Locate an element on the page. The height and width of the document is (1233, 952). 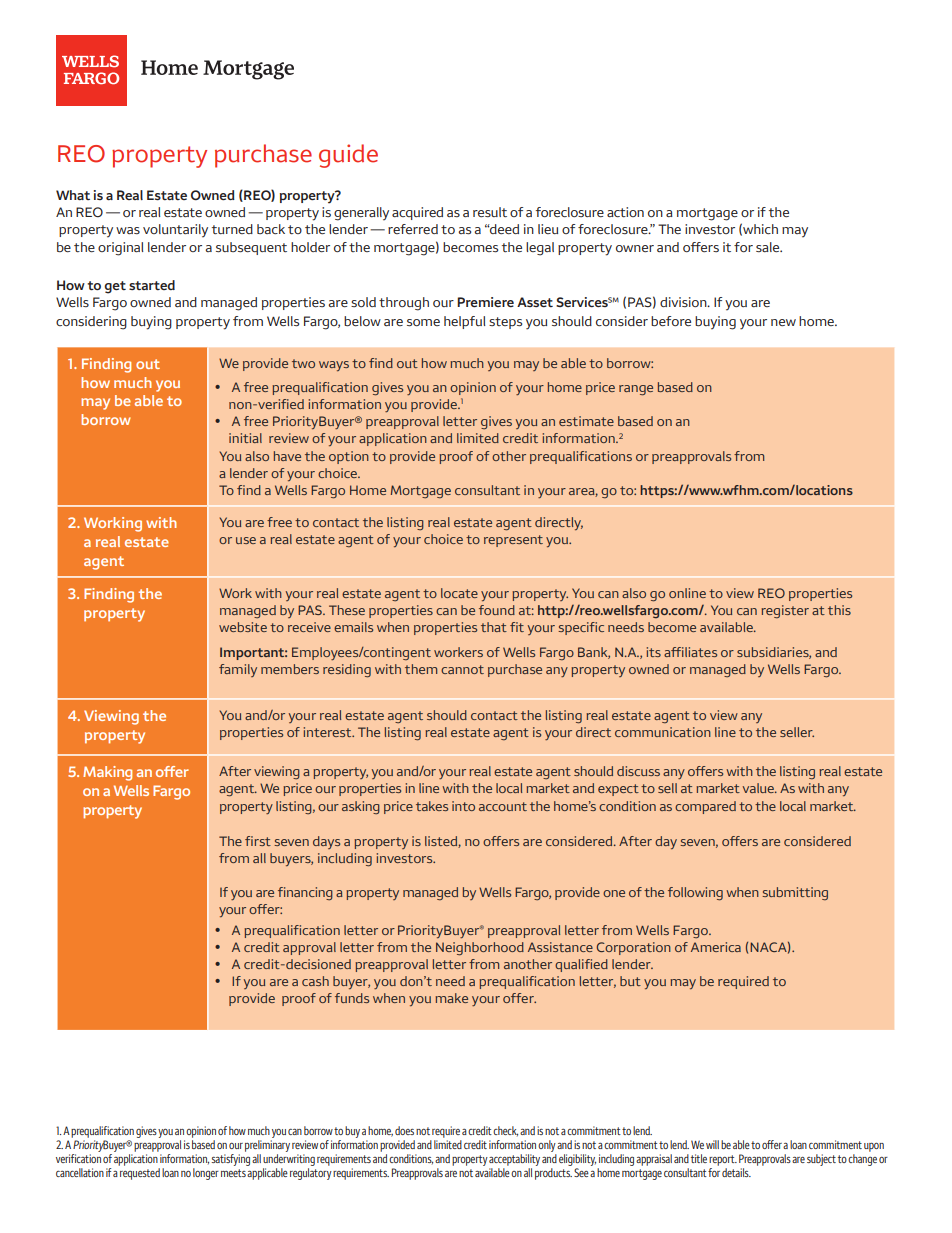
sale is located at coordinates (769, 247).
